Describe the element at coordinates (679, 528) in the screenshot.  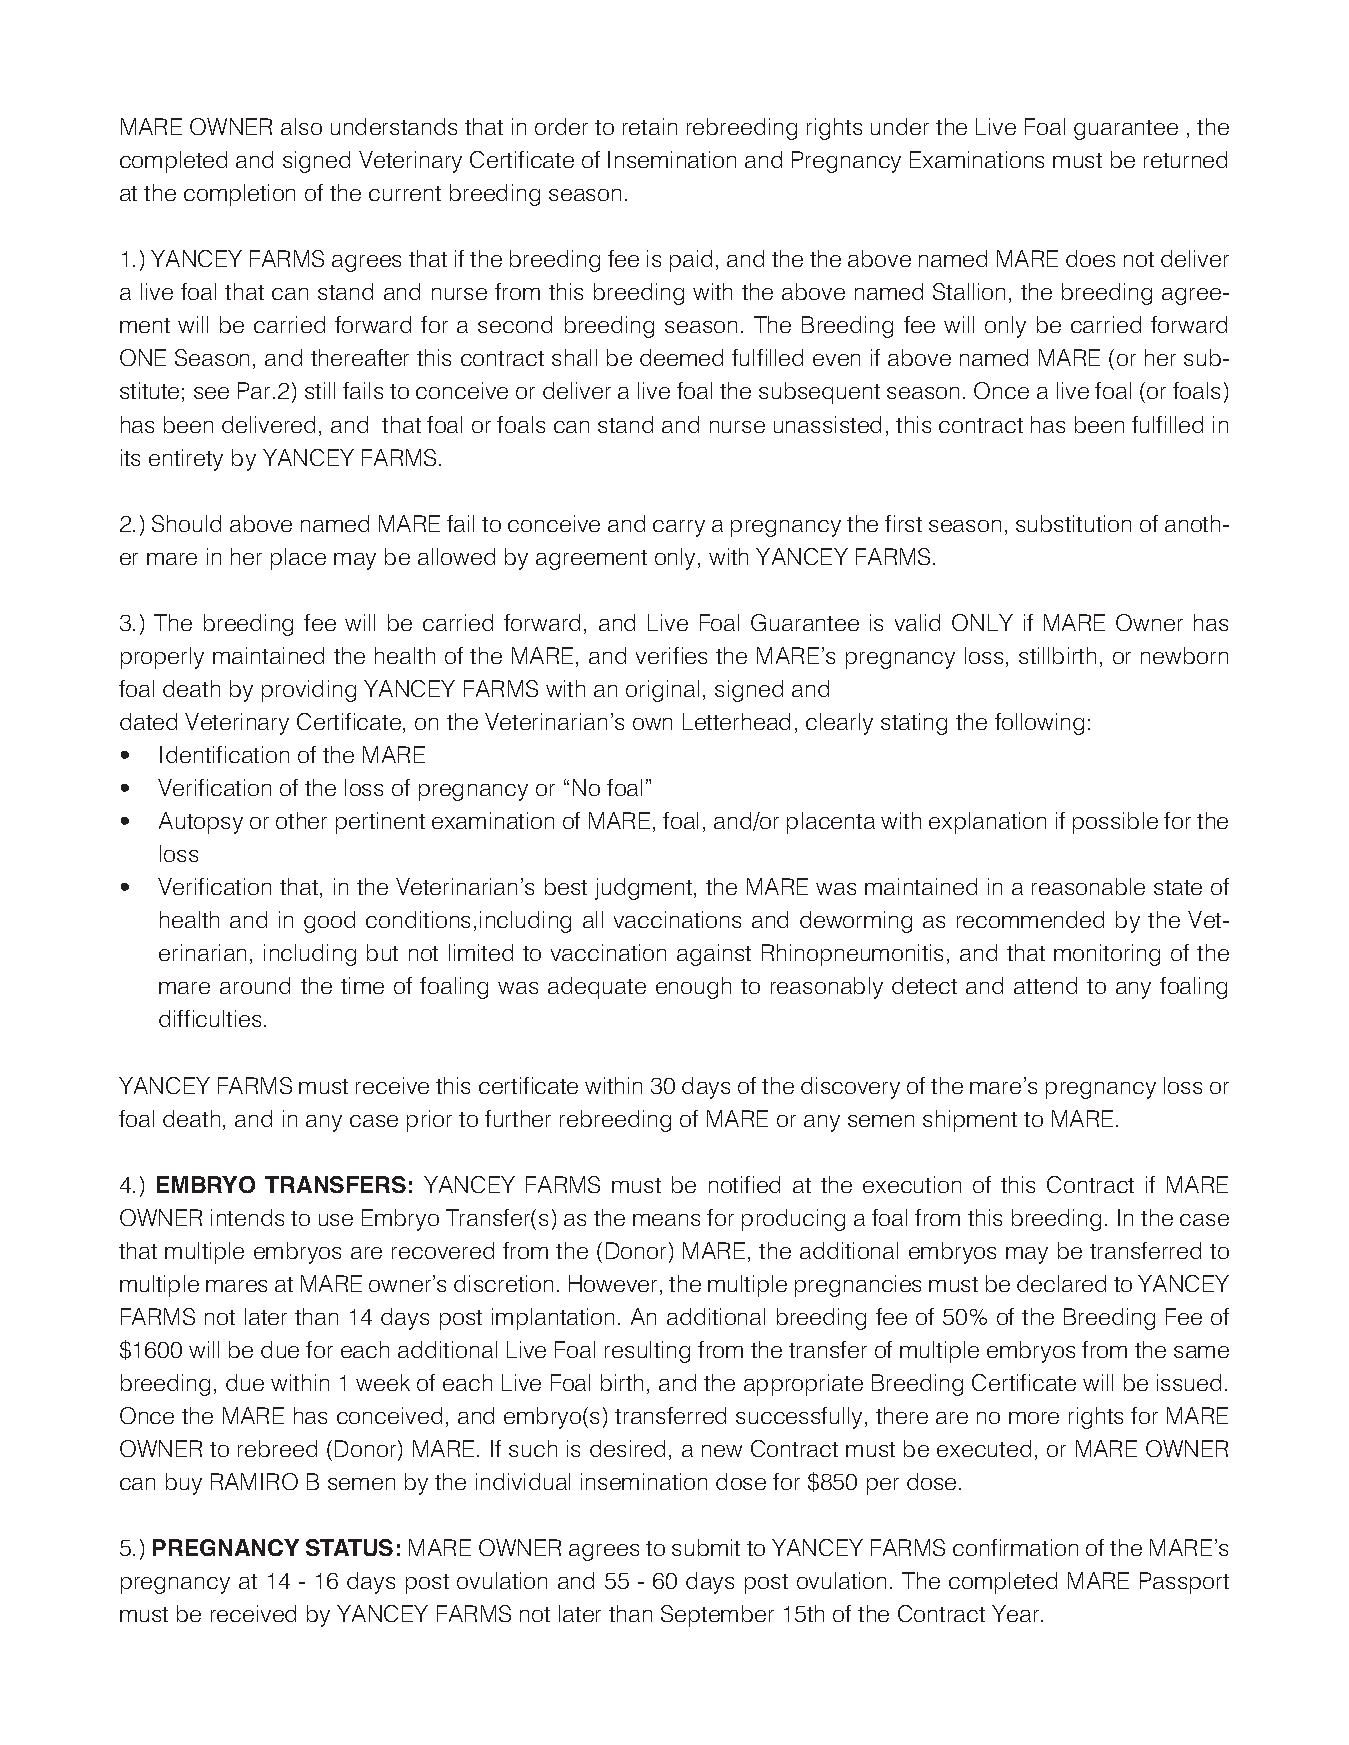
I see `carry` at that location.
